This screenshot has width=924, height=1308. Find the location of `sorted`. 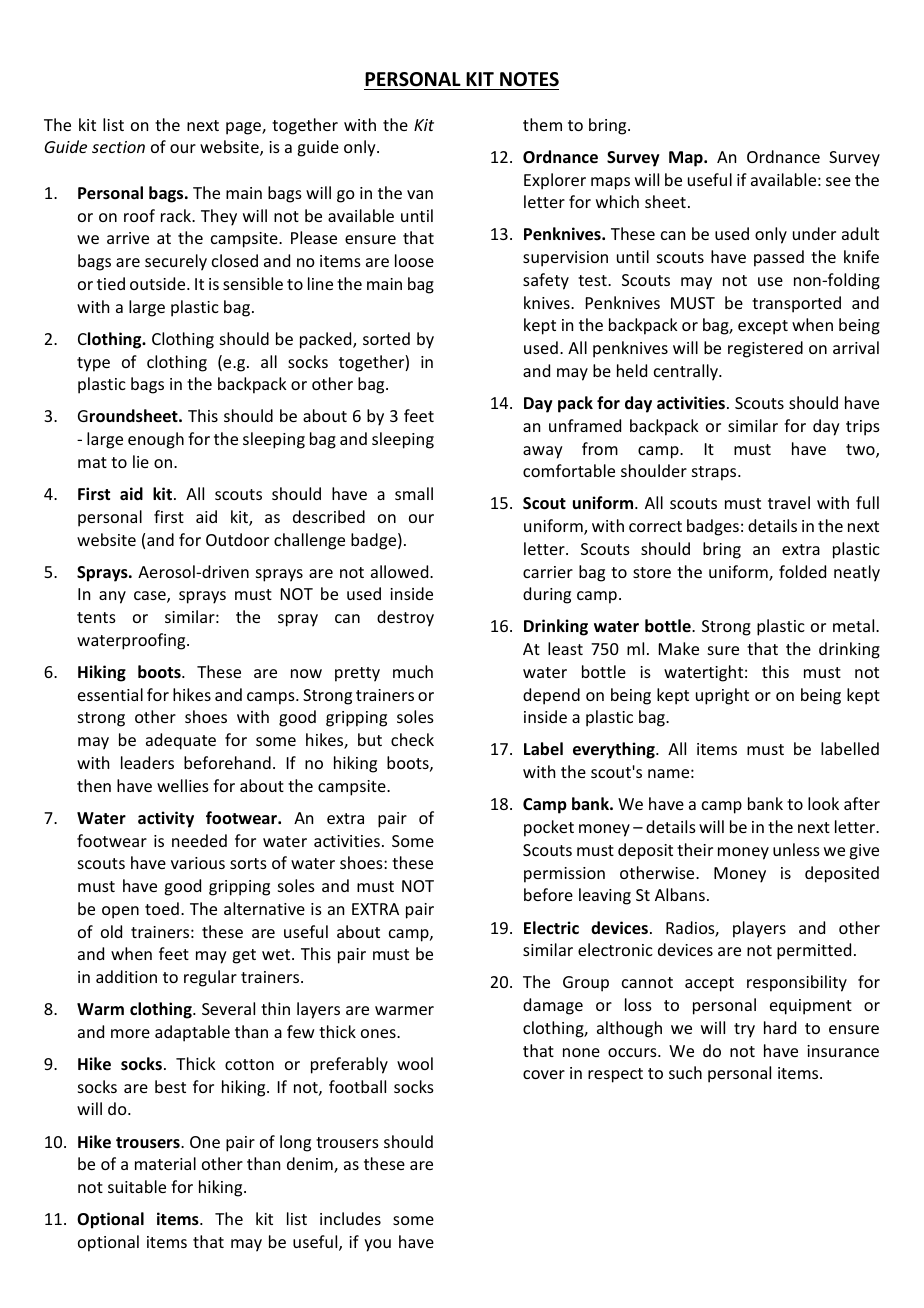

sorted is located at coordinates (386, 338).
